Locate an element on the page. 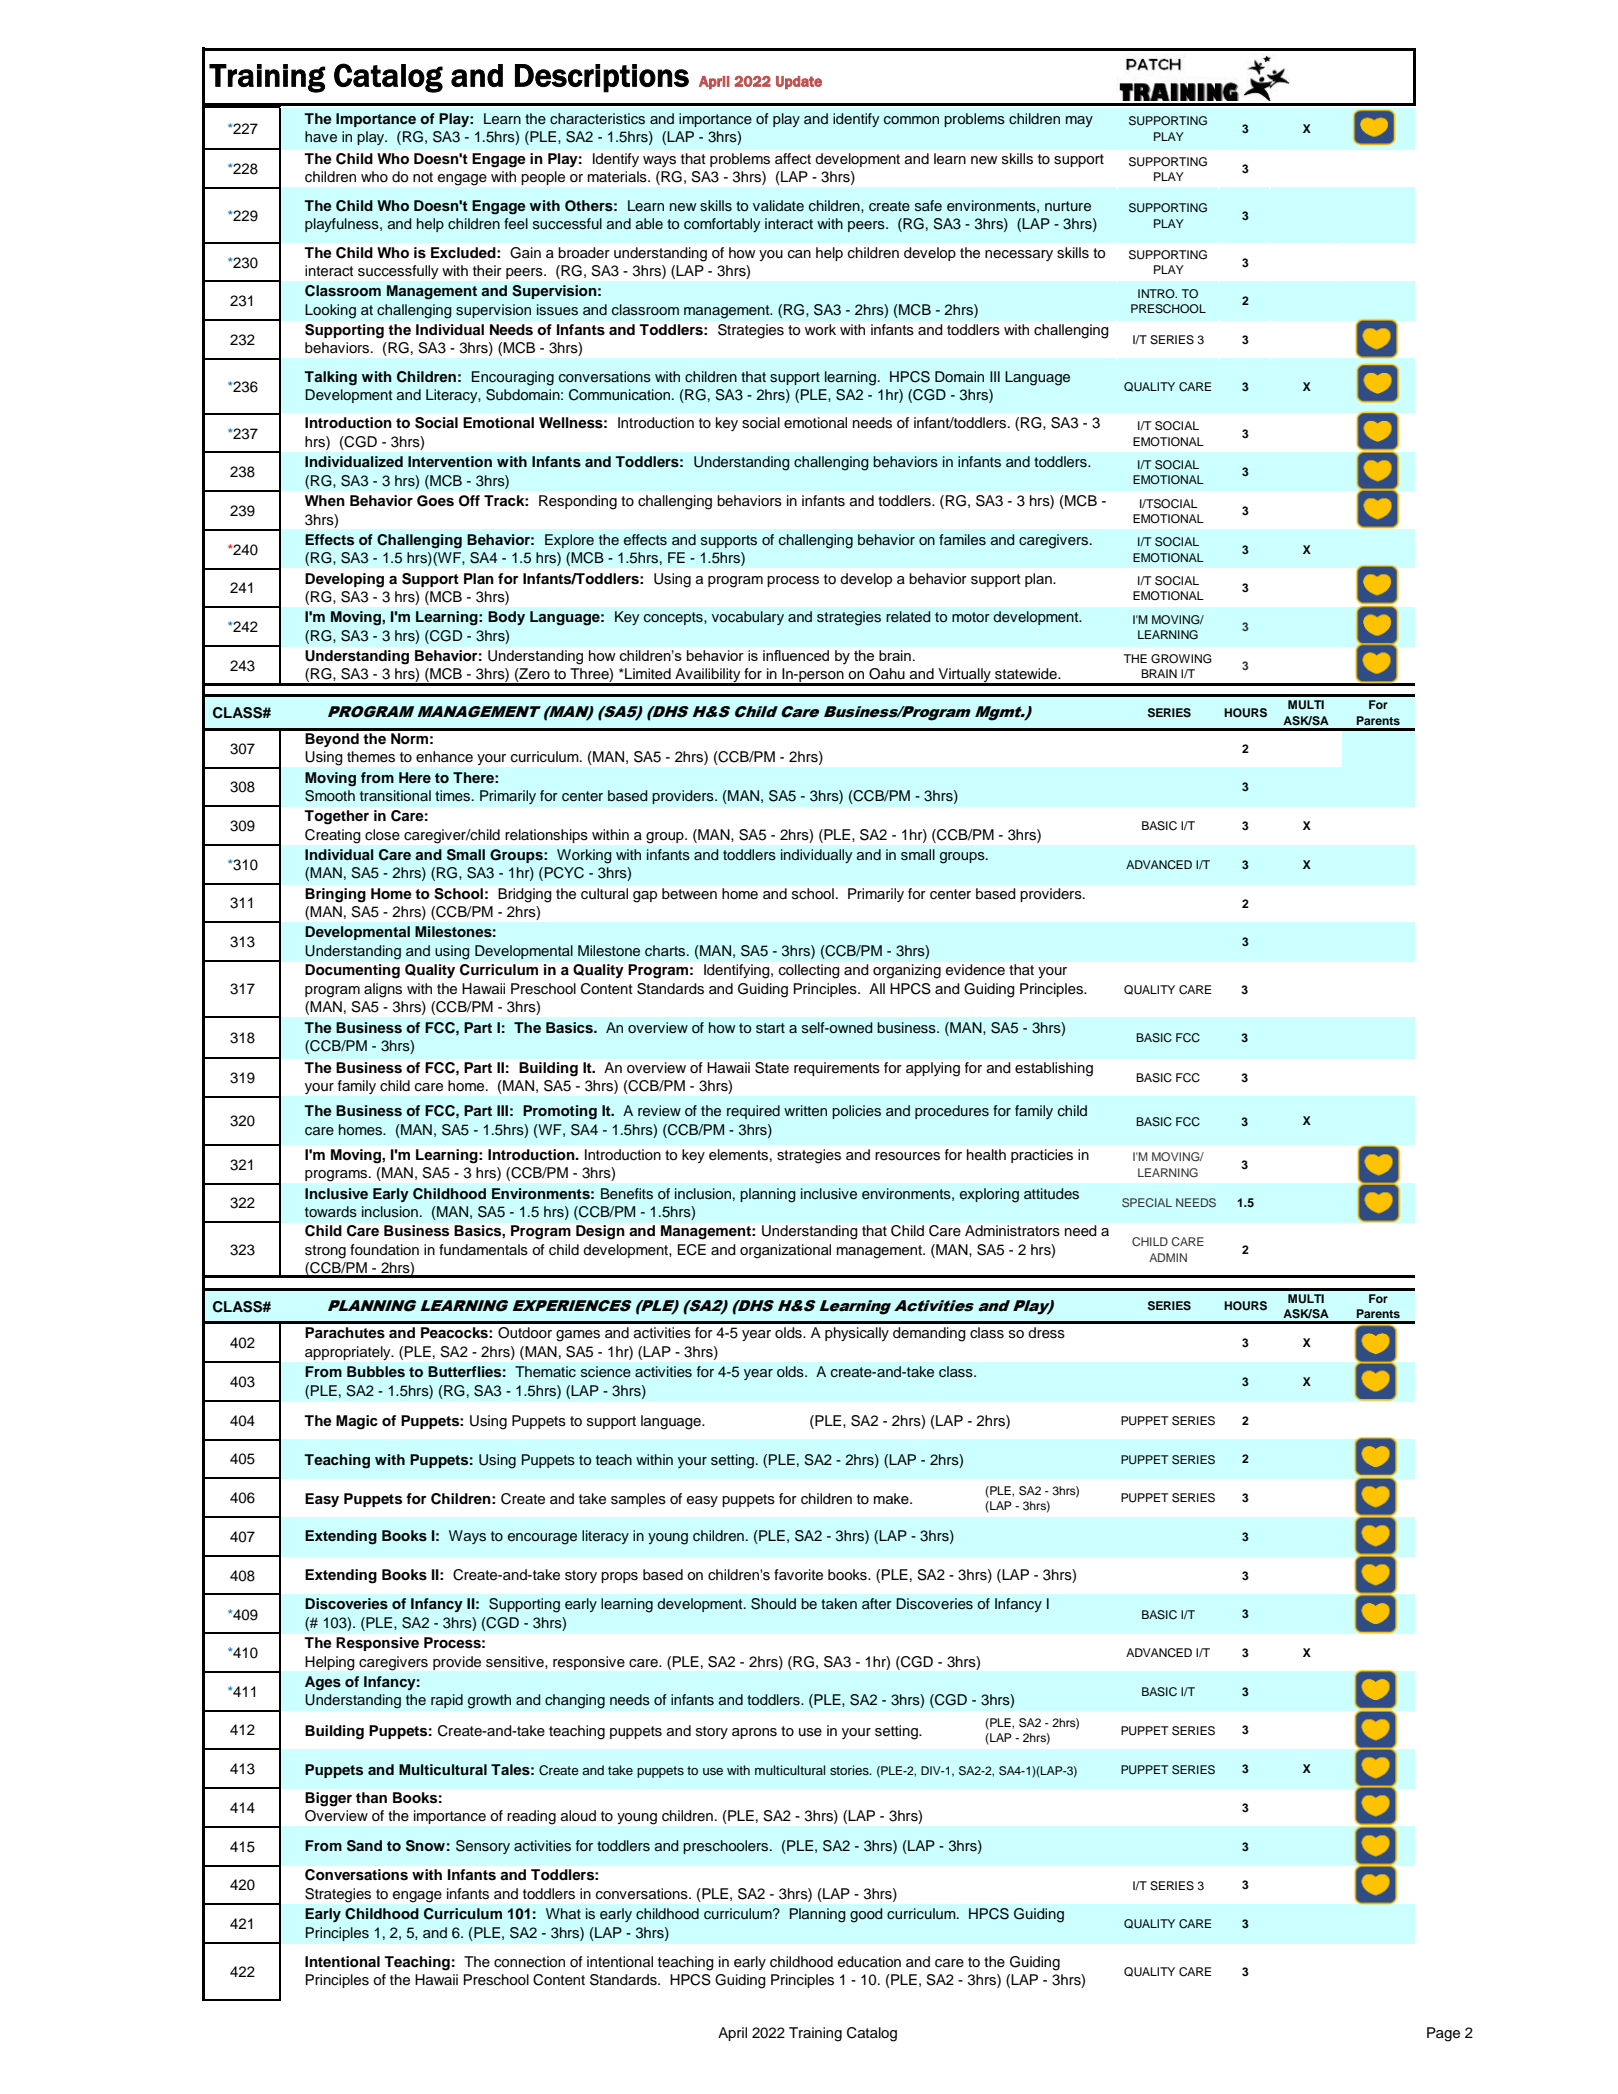 The image size is (1618, 2094). physically is located at coordinates (857, 1334).
